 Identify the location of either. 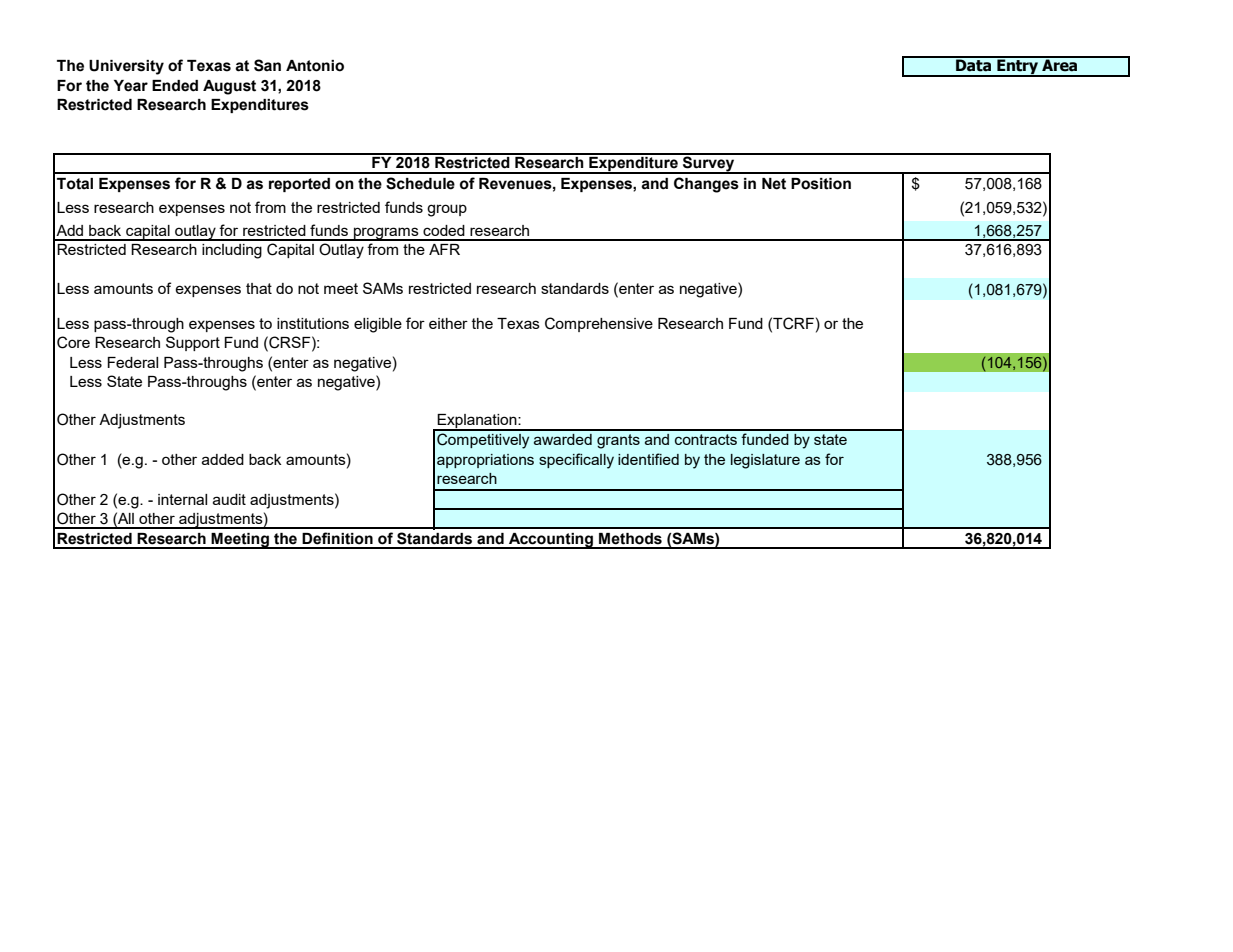
(448, 323).
